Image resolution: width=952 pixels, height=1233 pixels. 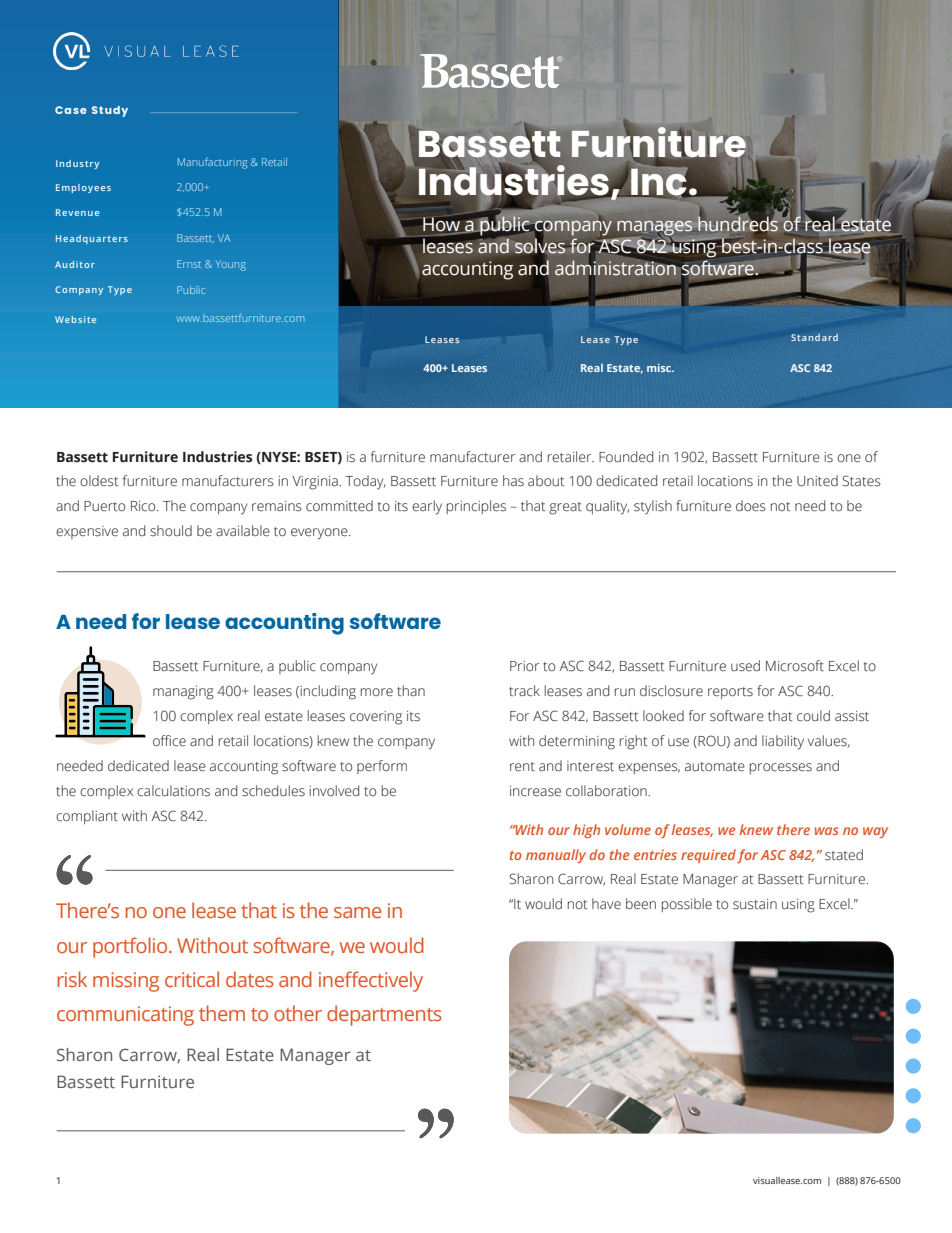 What do you see at coordinates (737, 224) in the screenshot?
I see `hundreds` at bounding box center [737, 224].
